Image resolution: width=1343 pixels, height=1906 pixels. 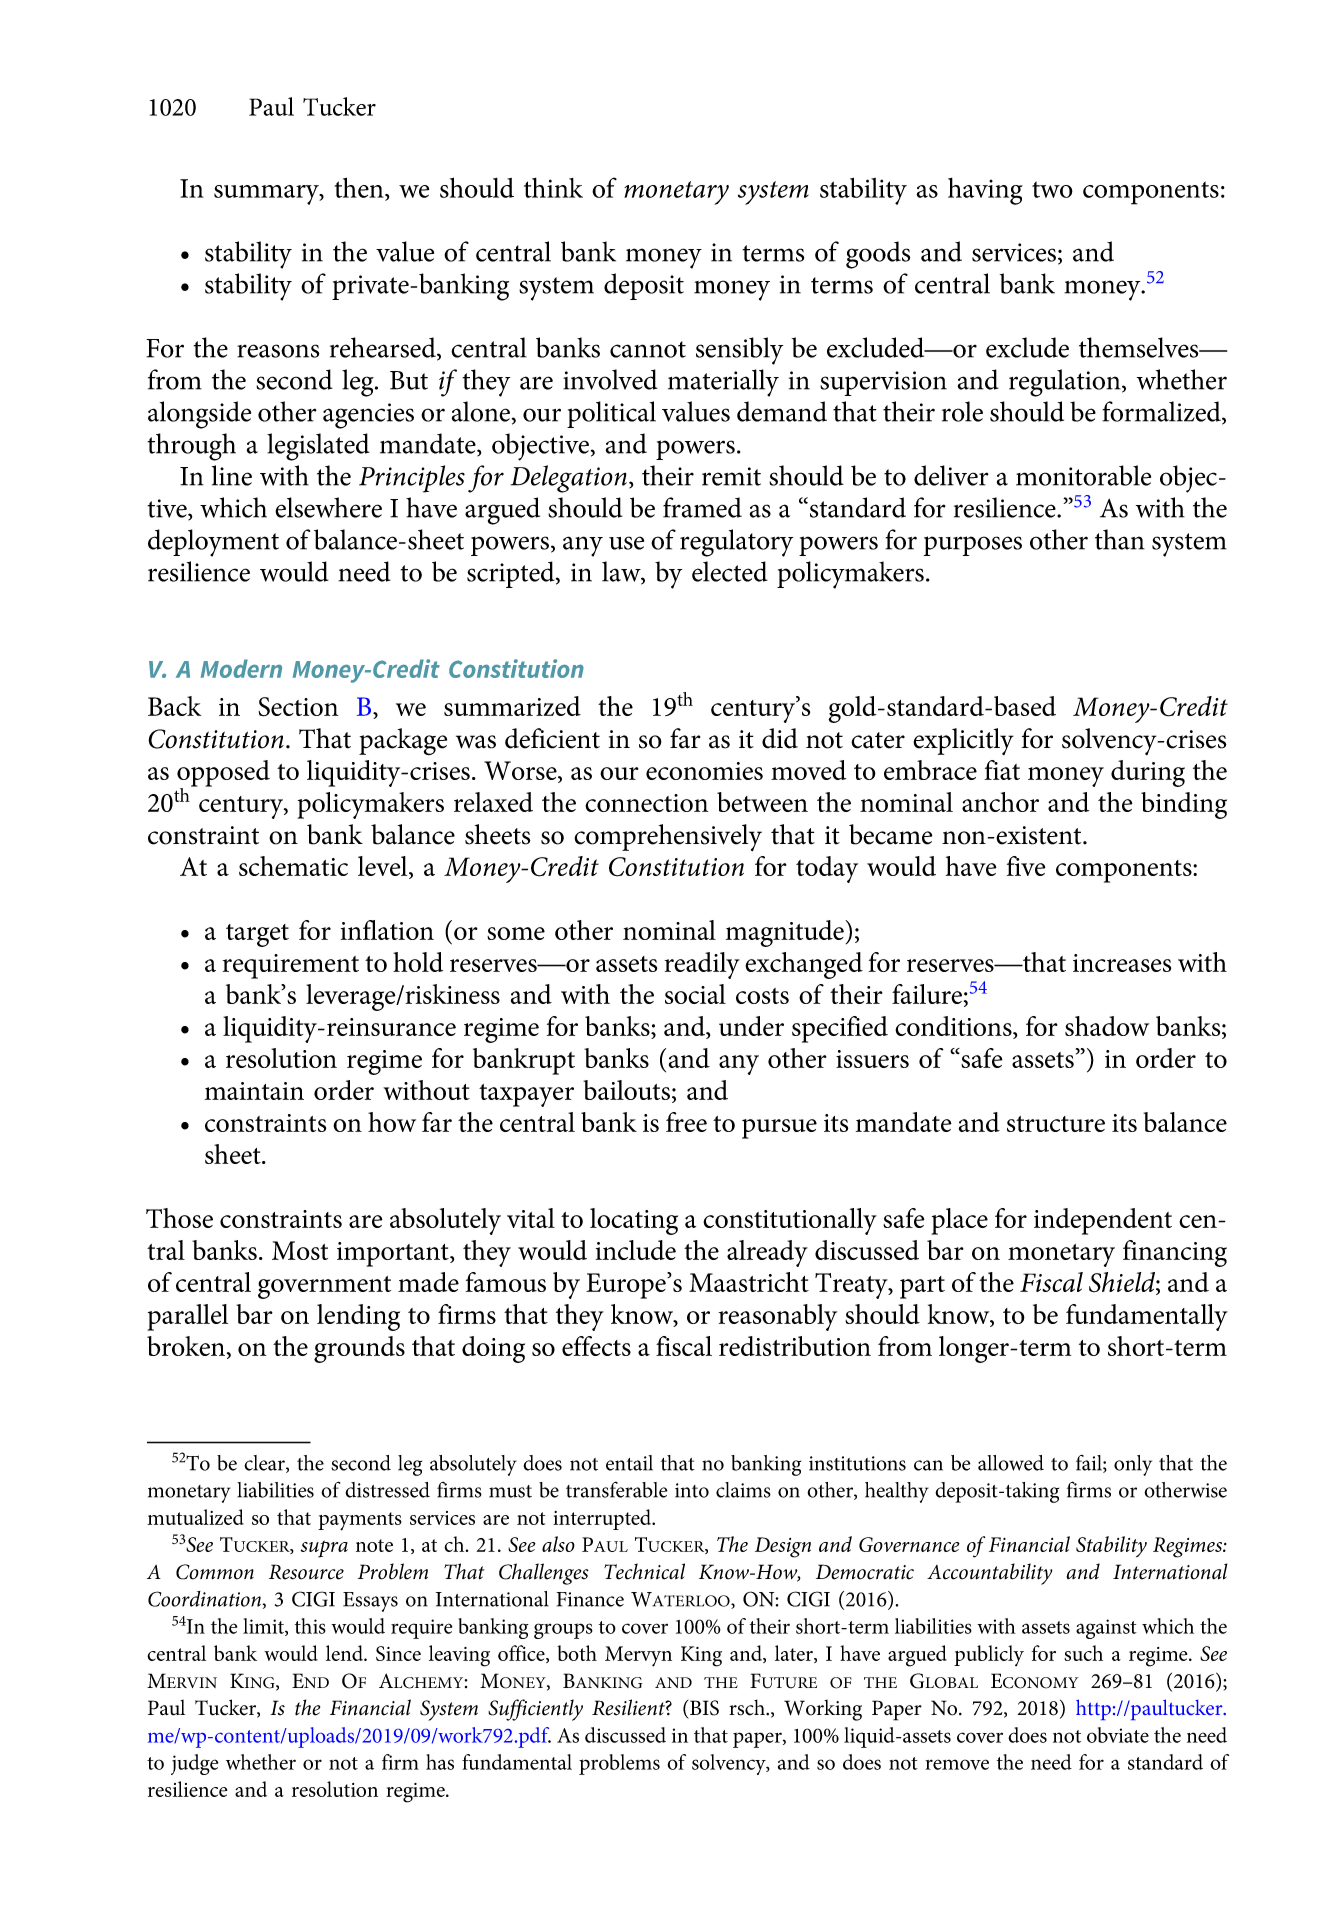 I want to click on two, so click(x=1052, y=189).
